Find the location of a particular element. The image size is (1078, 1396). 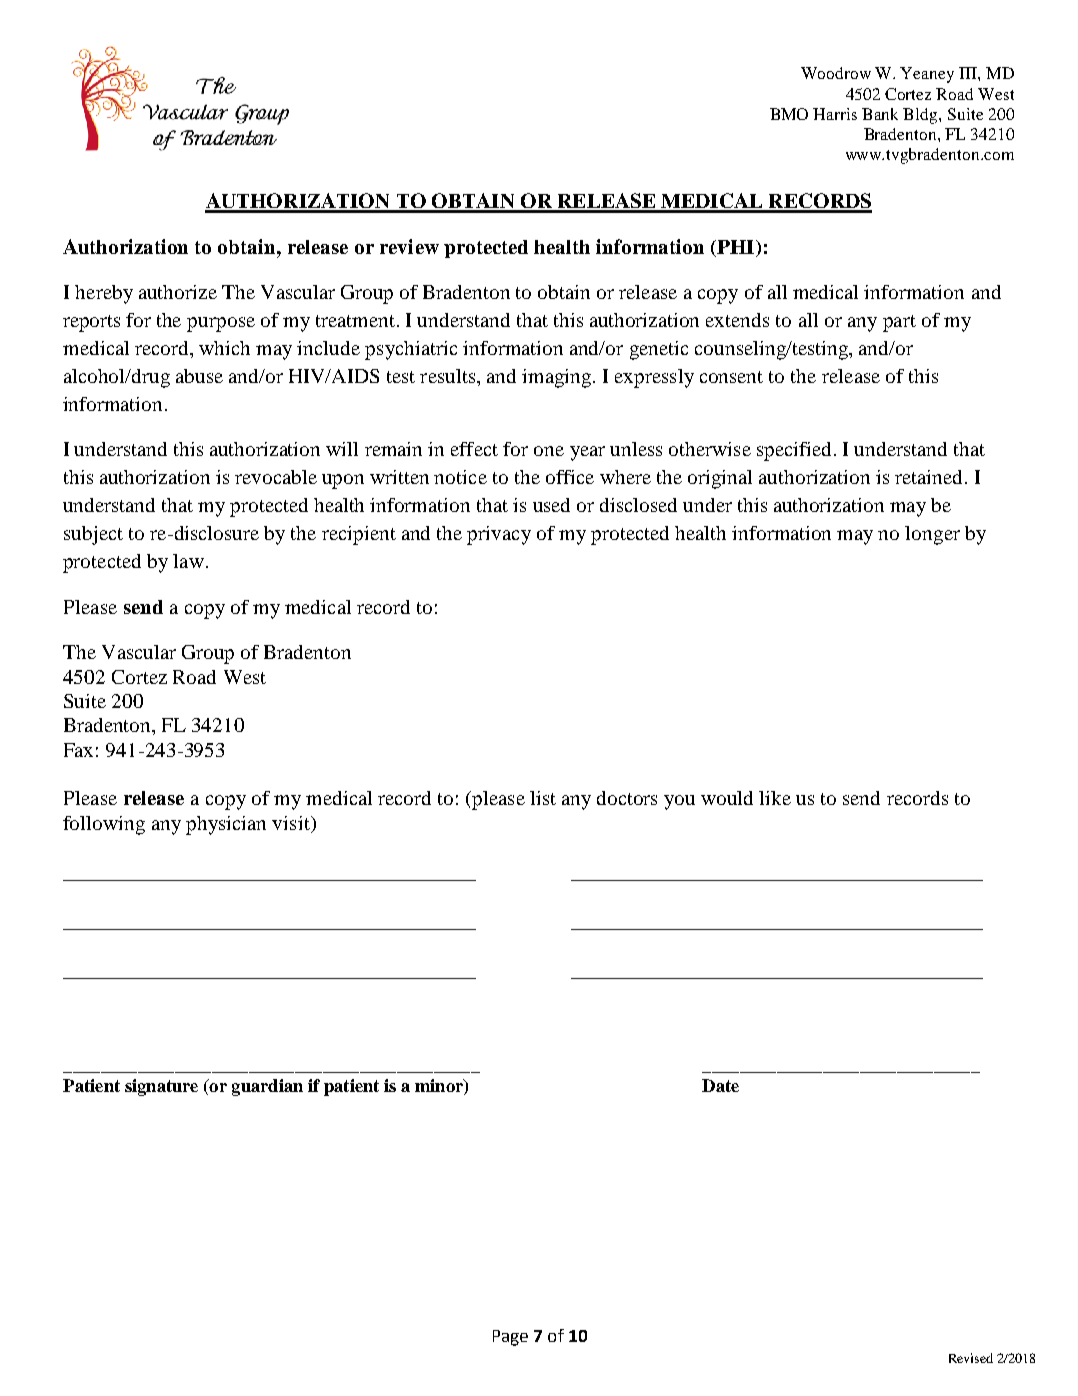

like is located at coordinates (775, 798).
